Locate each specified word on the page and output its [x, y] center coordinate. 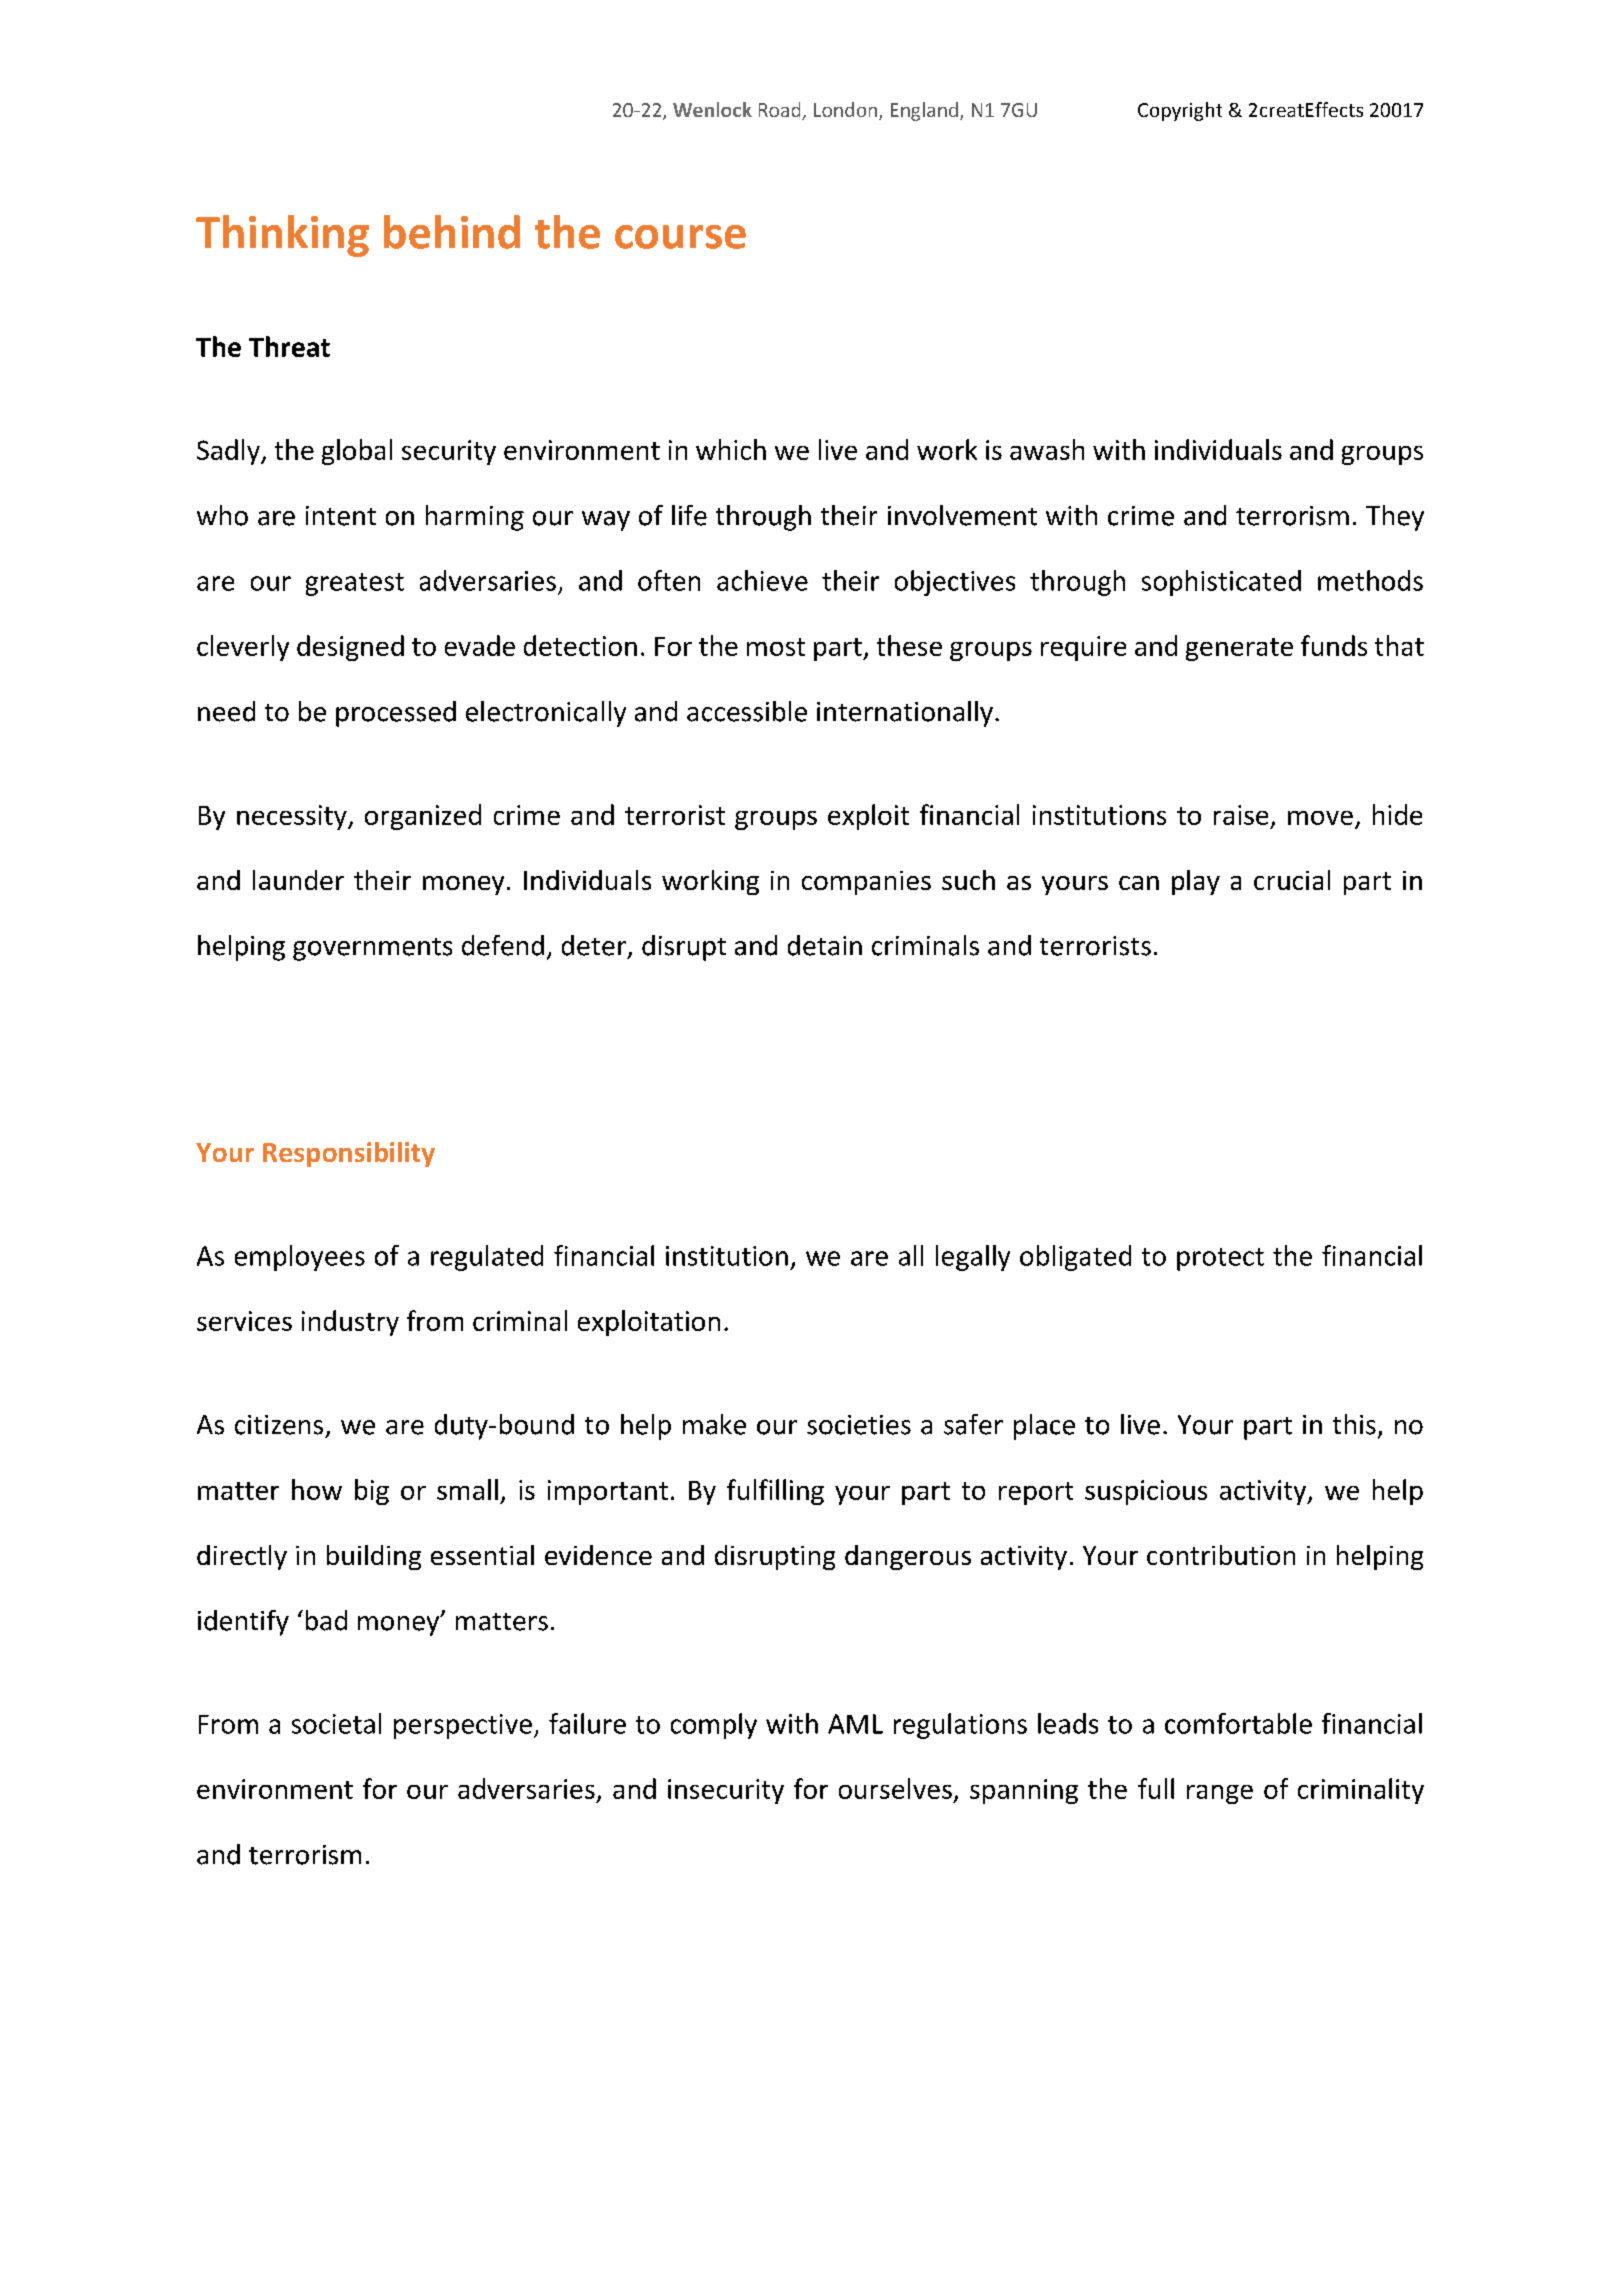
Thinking [282, 236]
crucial [1292, 880]
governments [372, 949]
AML [855, 1724]
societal [336, 1723]
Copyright [1180, 111]
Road [781, 111]
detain [825, 945]
